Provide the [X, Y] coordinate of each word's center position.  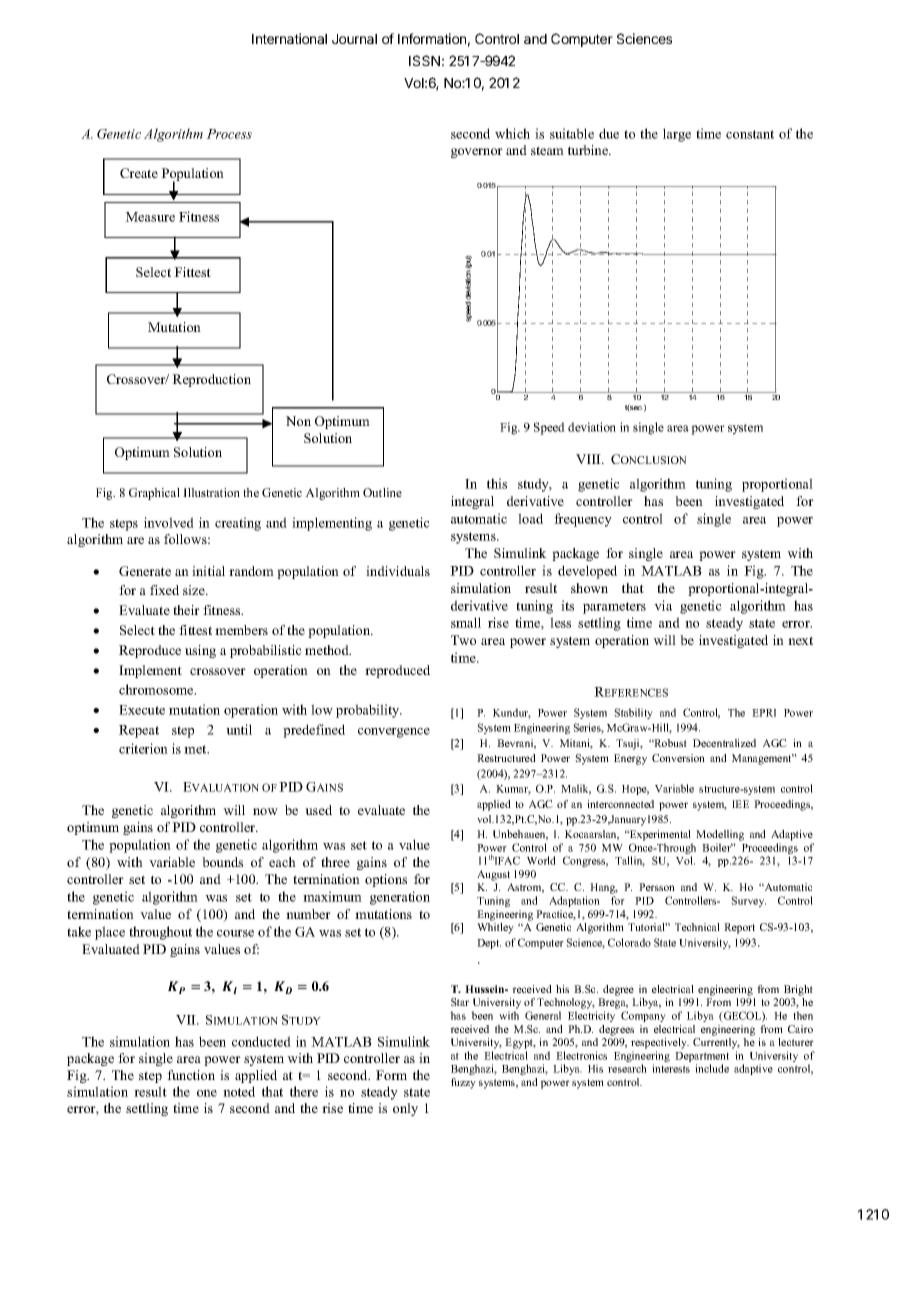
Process [229, 134]
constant [750, 134]
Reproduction [211, 380]
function [191, 1075]
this [497, 483]
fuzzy [463, 1083]
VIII [589, 459]
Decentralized [724, 743]
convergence [394, 733]
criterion [143, 748]
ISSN [424, 60]
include [712, 1068]
